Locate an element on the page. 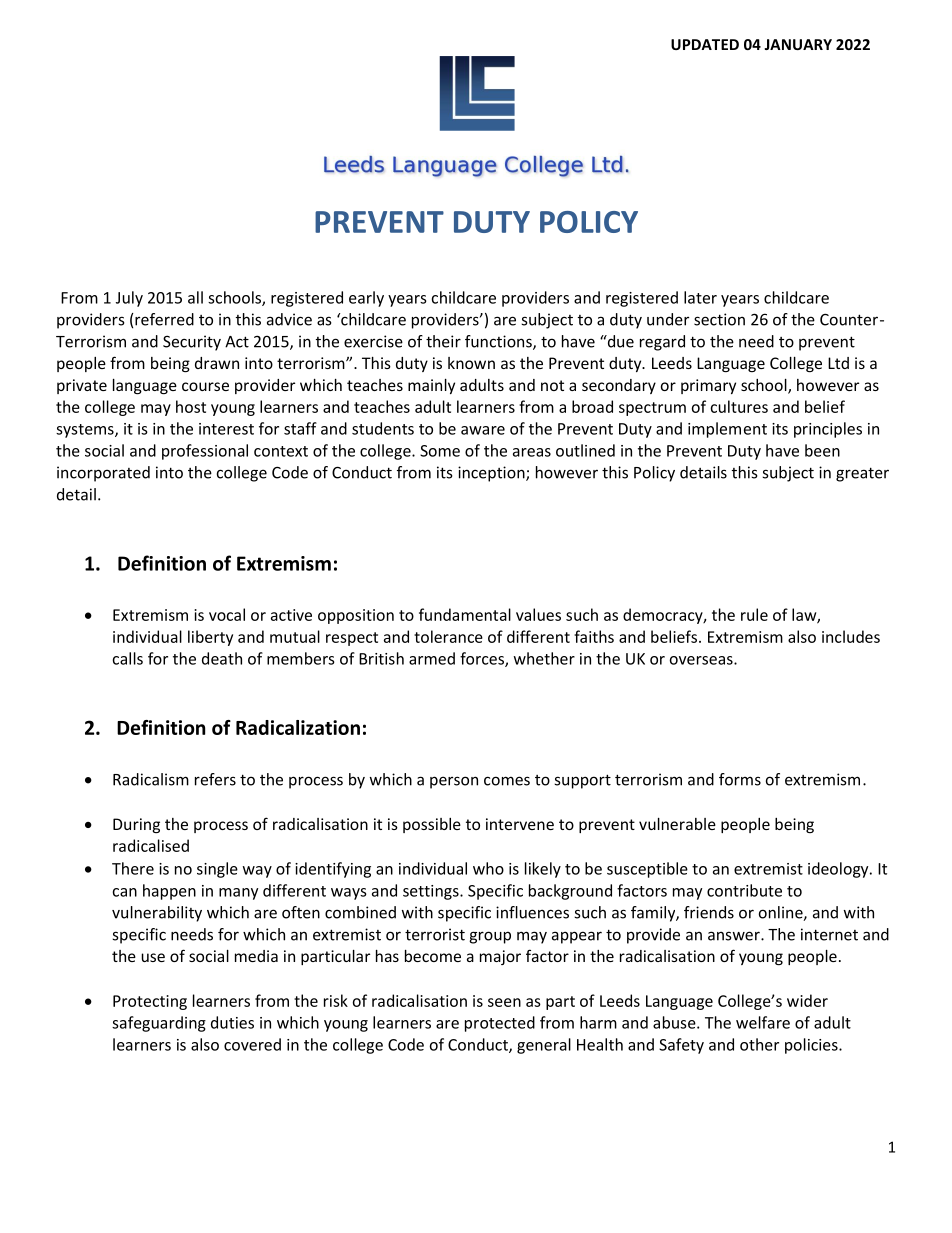  death is located at coordinates (222, 658).
